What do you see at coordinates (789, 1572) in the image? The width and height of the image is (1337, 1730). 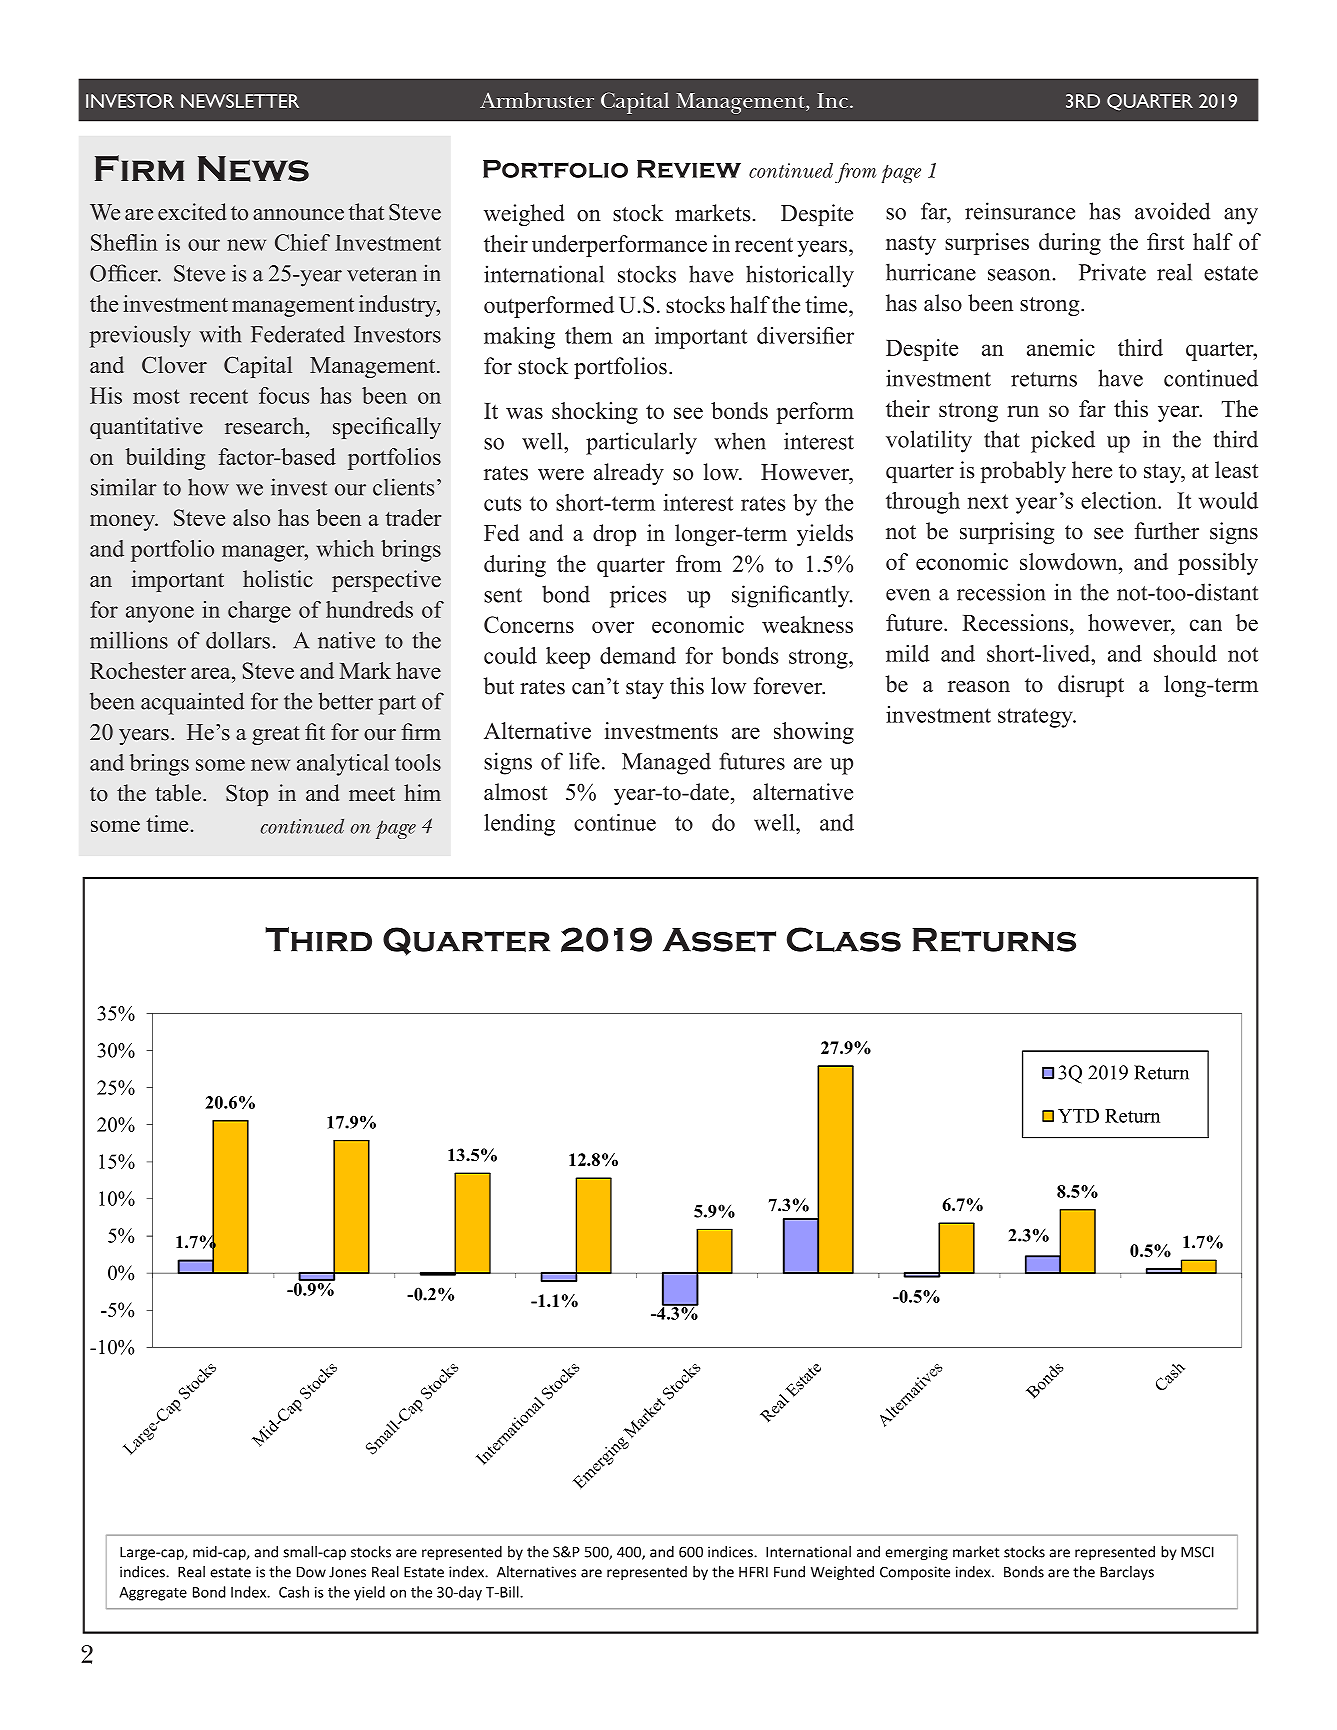 I see `Fund` at bounding box center [789, 1572].
